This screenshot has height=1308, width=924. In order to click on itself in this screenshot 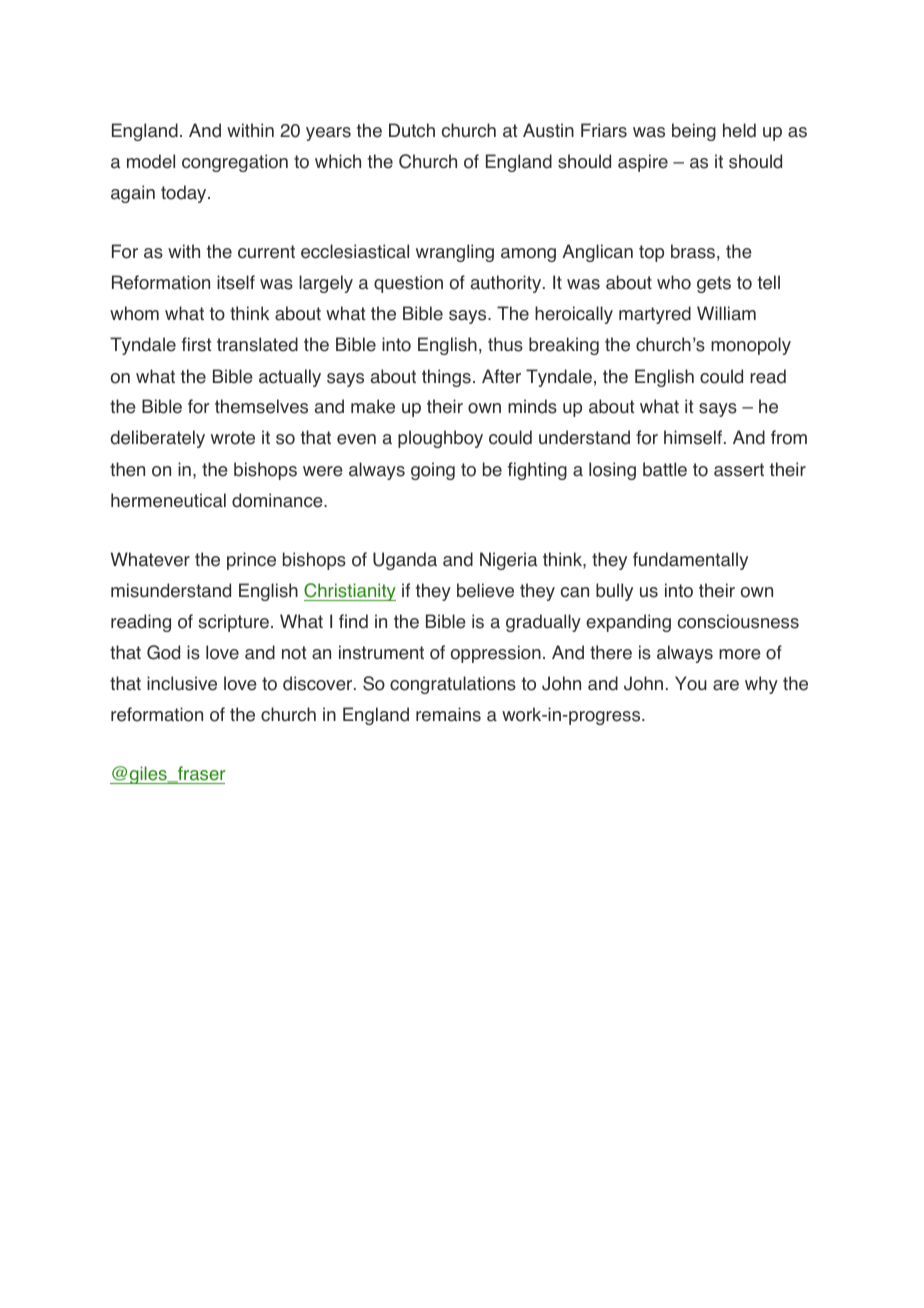, I will do `click(236, 282)`.
